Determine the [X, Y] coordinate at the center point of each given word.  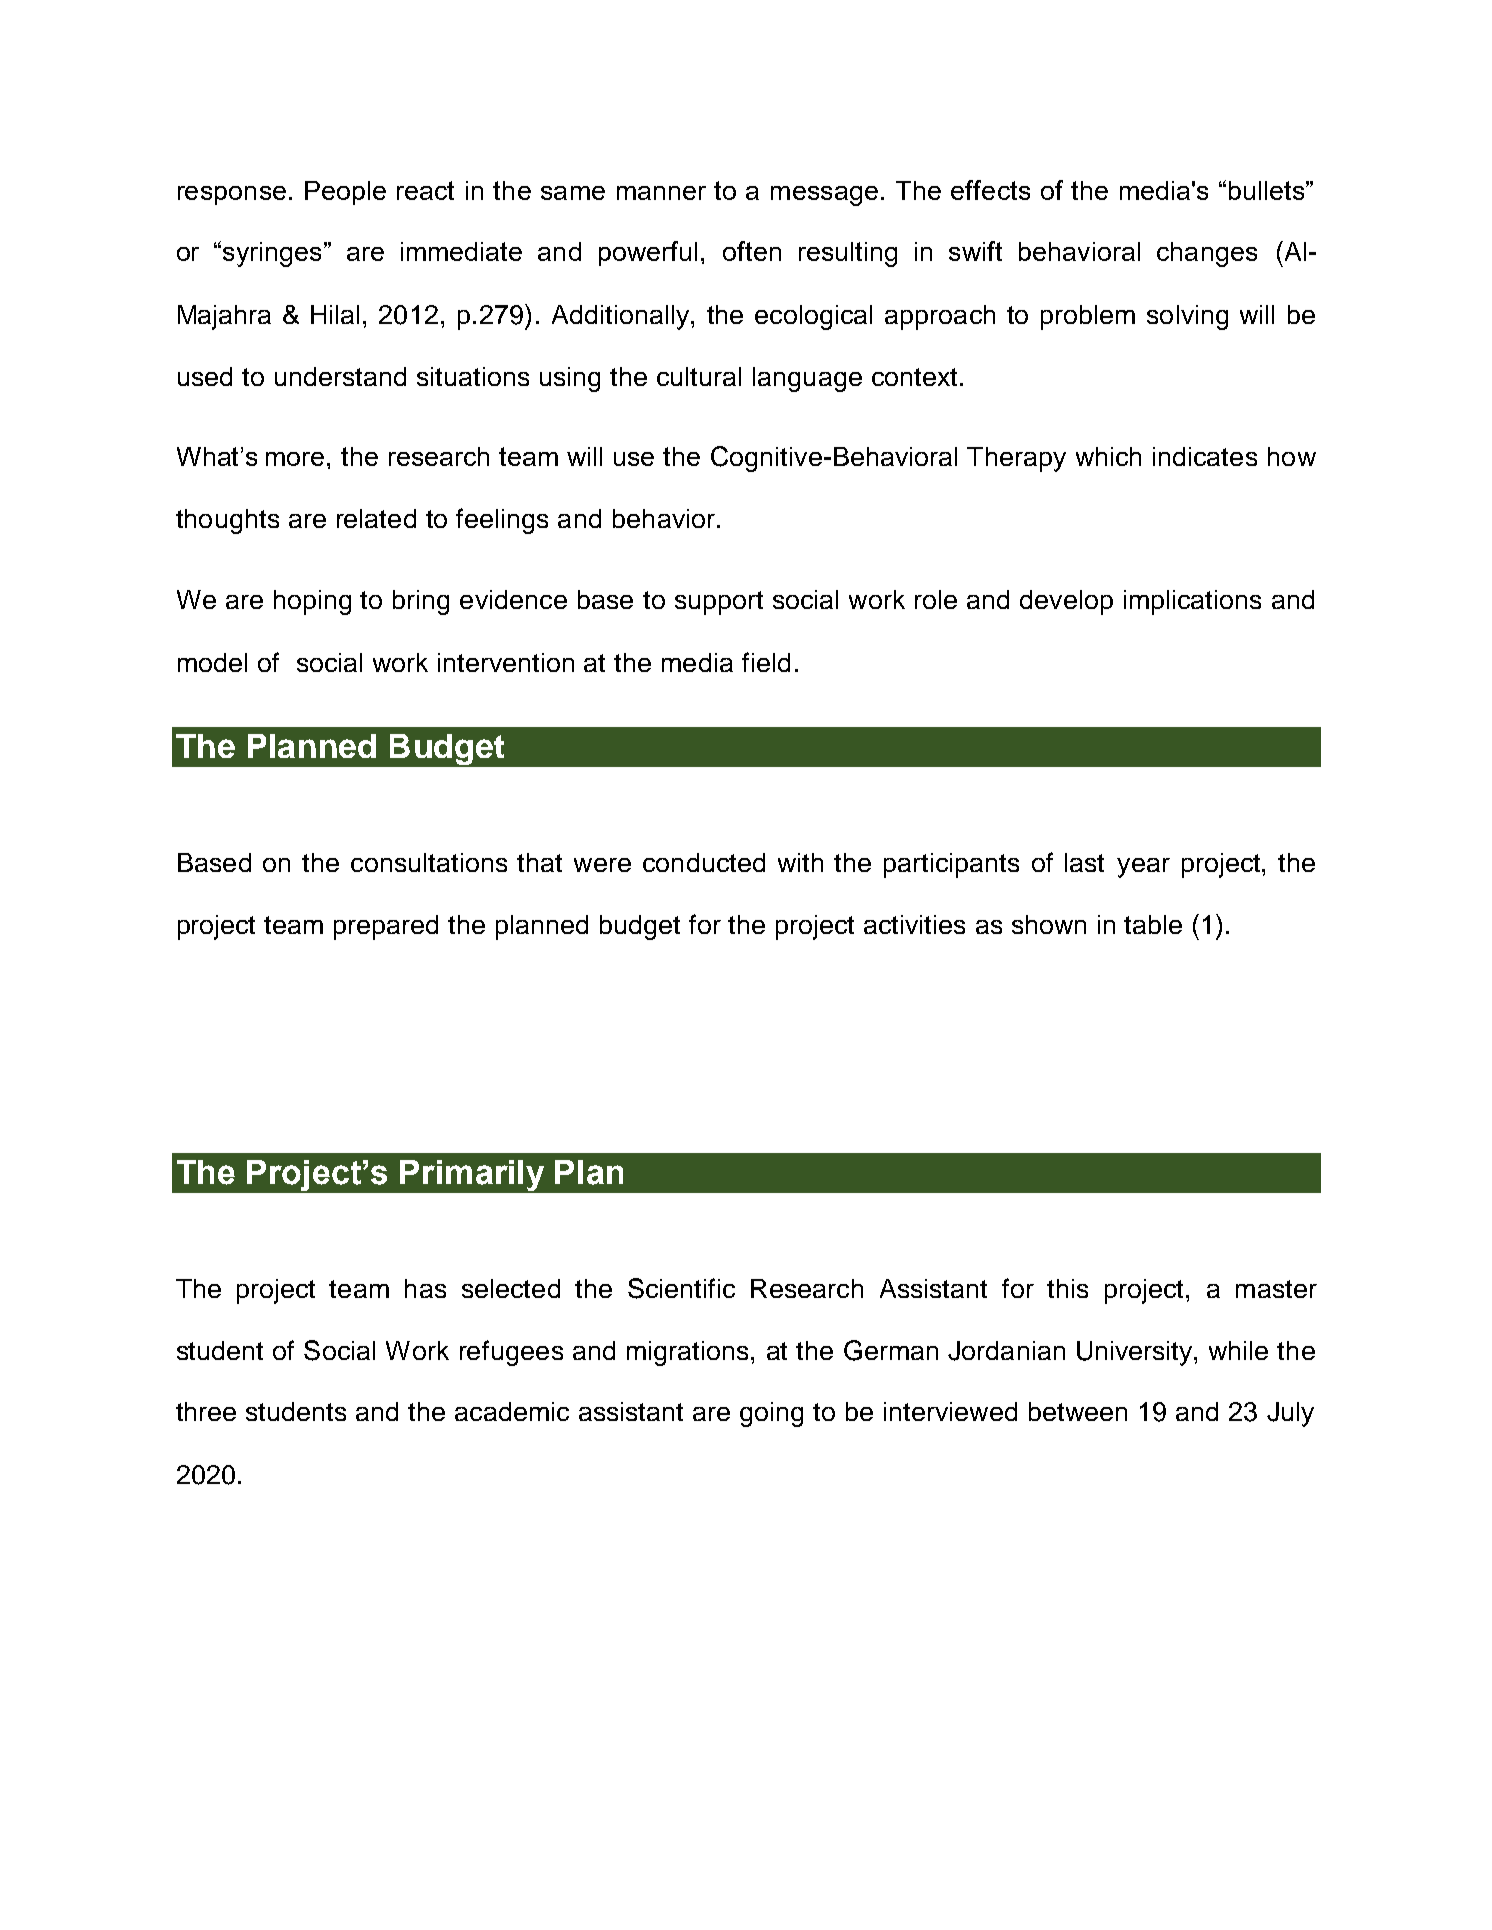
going [771, 1414]
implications [1192, 602]
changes [1207, 254]
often [752, 251]
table [1153, 924]
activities [914, 924]
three [206, 1411]
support [719, 603]
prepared [386, 927]
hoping [312, 602]
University [1136, 1353]
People [345, 193]
